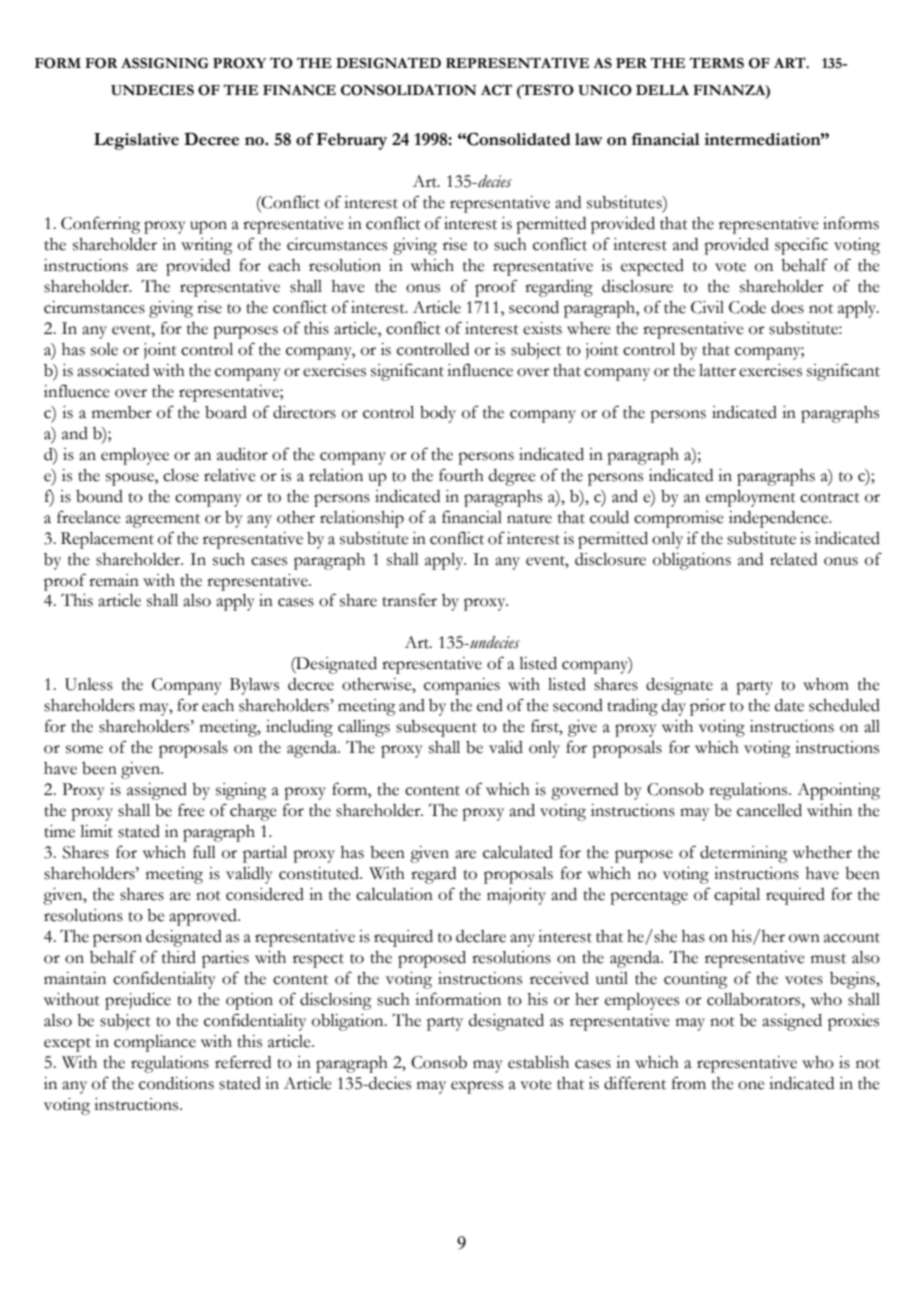 The width and height of the image is (924, 1308). What do you see at coordinates (409, 90) in the image?
I see `CONSOLIDATION` at bounding box center [409, 90].
